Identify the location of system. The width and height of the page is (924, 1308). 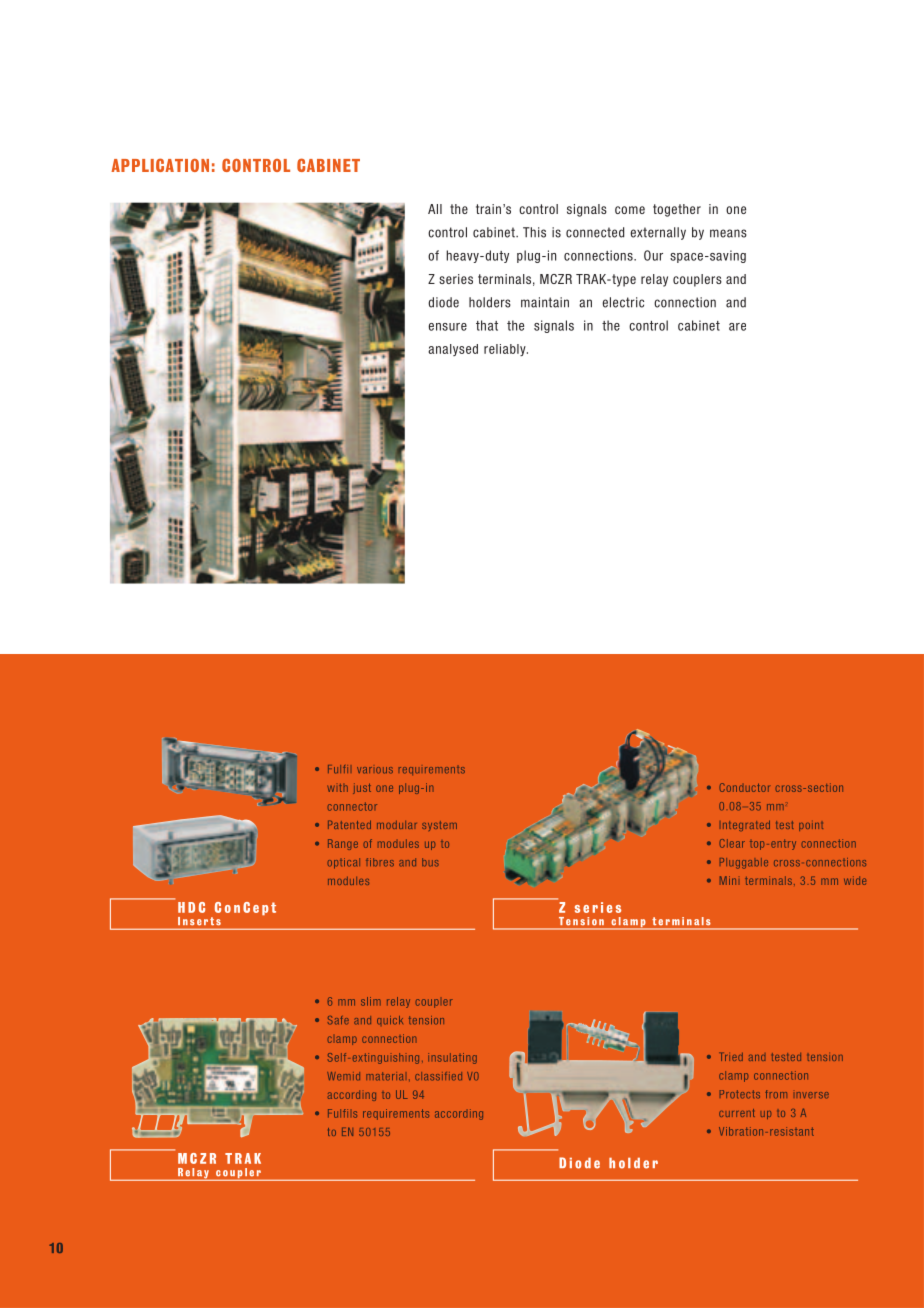
(439, 826).
